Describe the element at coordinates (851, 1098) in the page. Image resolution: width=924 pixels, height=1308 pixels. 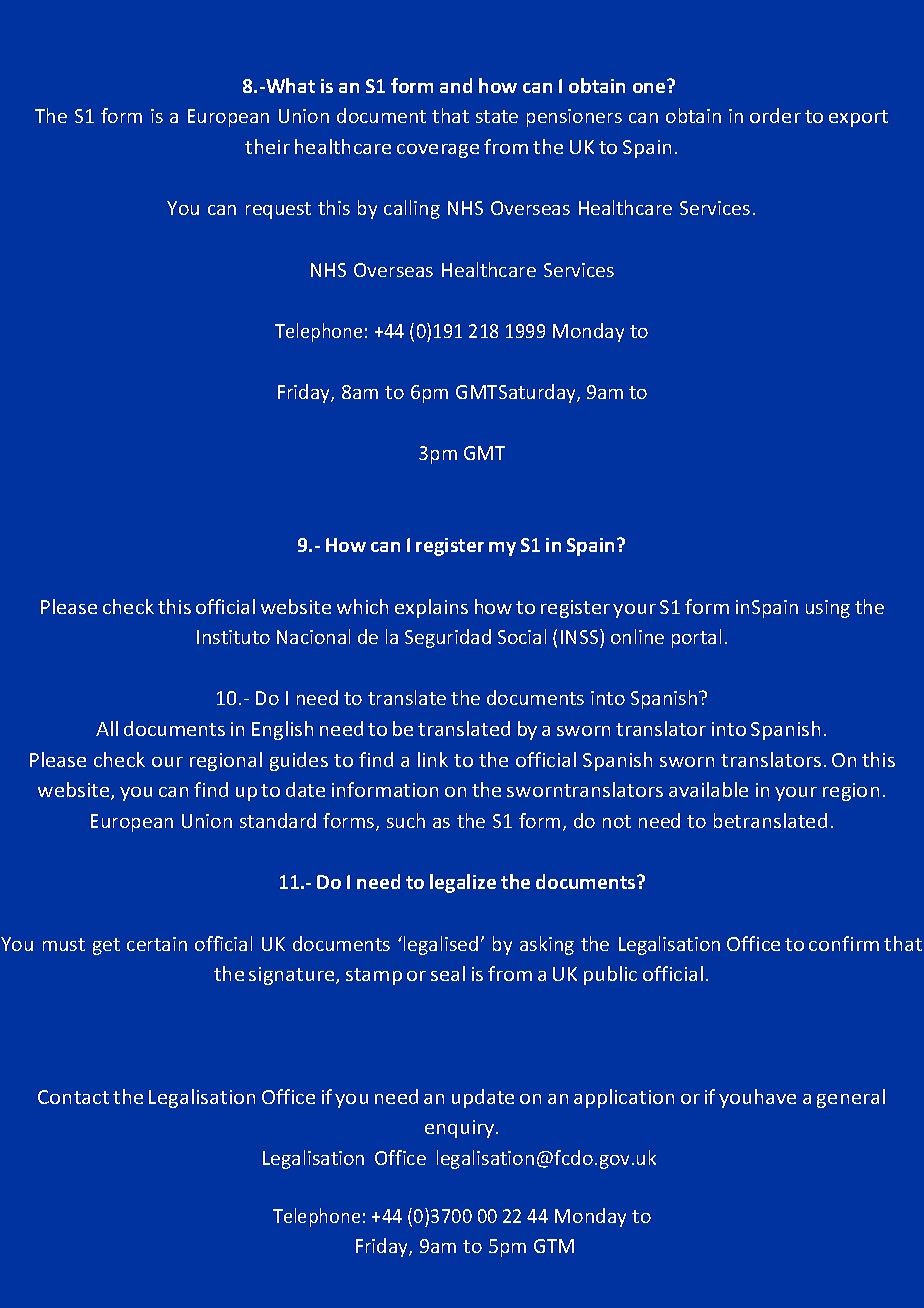
I see `general` at that location.
